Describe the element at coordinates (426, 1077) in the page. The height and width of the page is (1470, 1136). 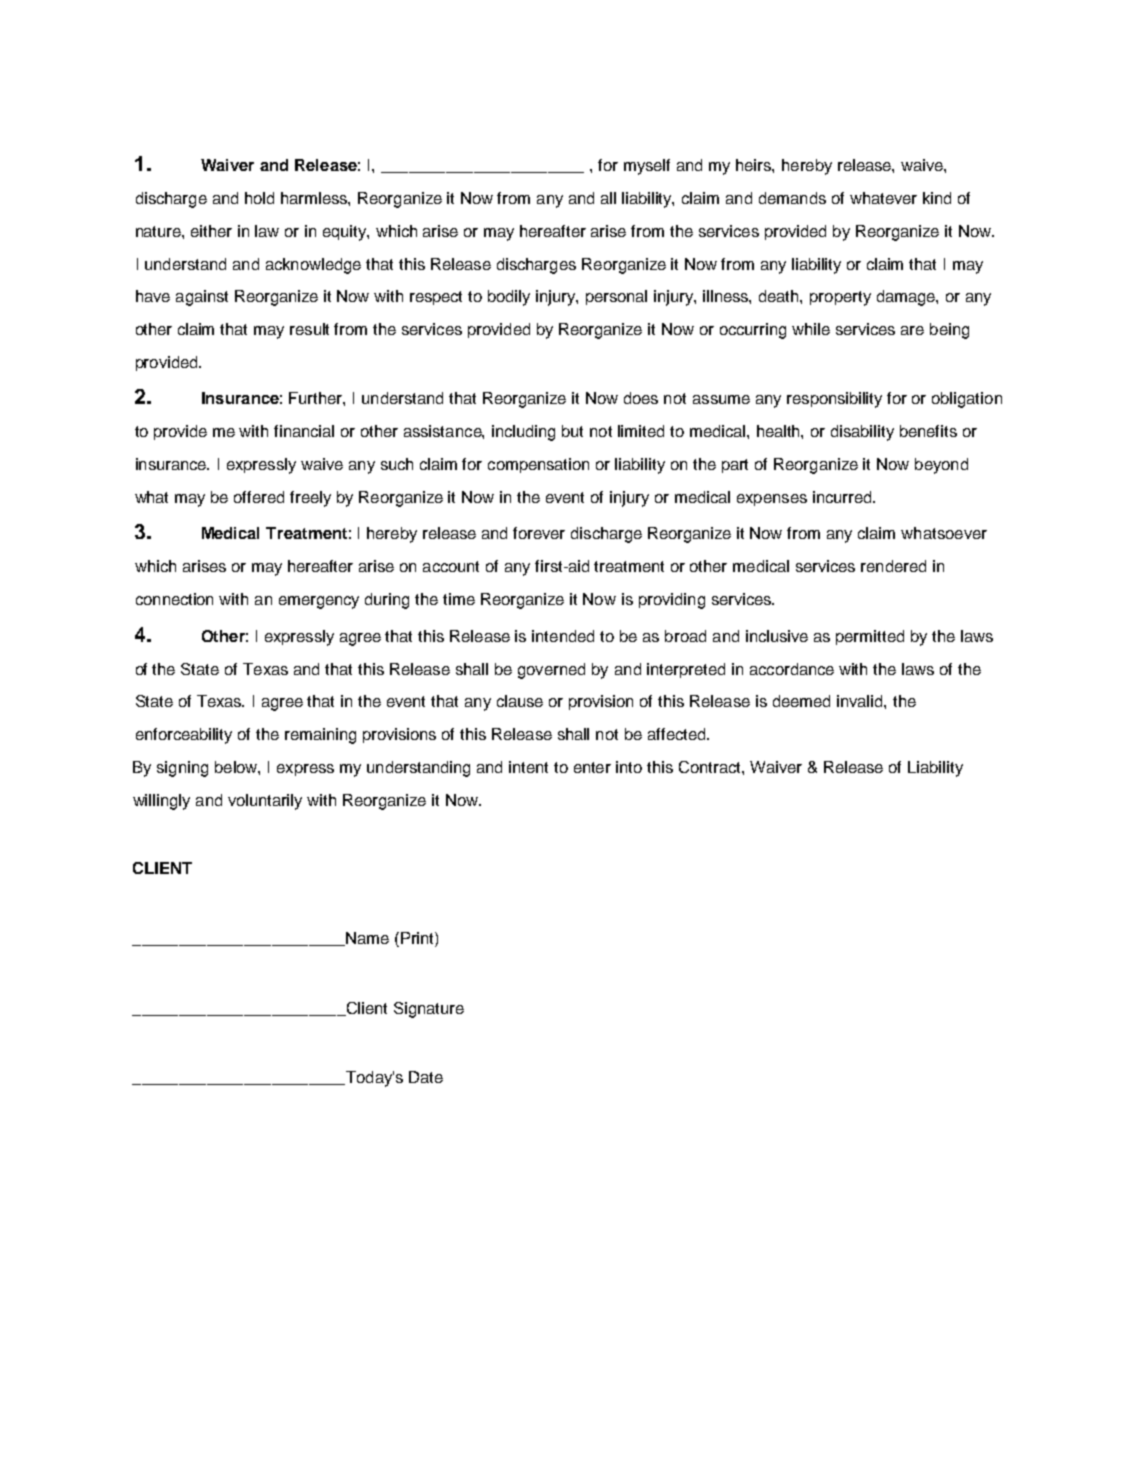
I see `Date` at that location.
